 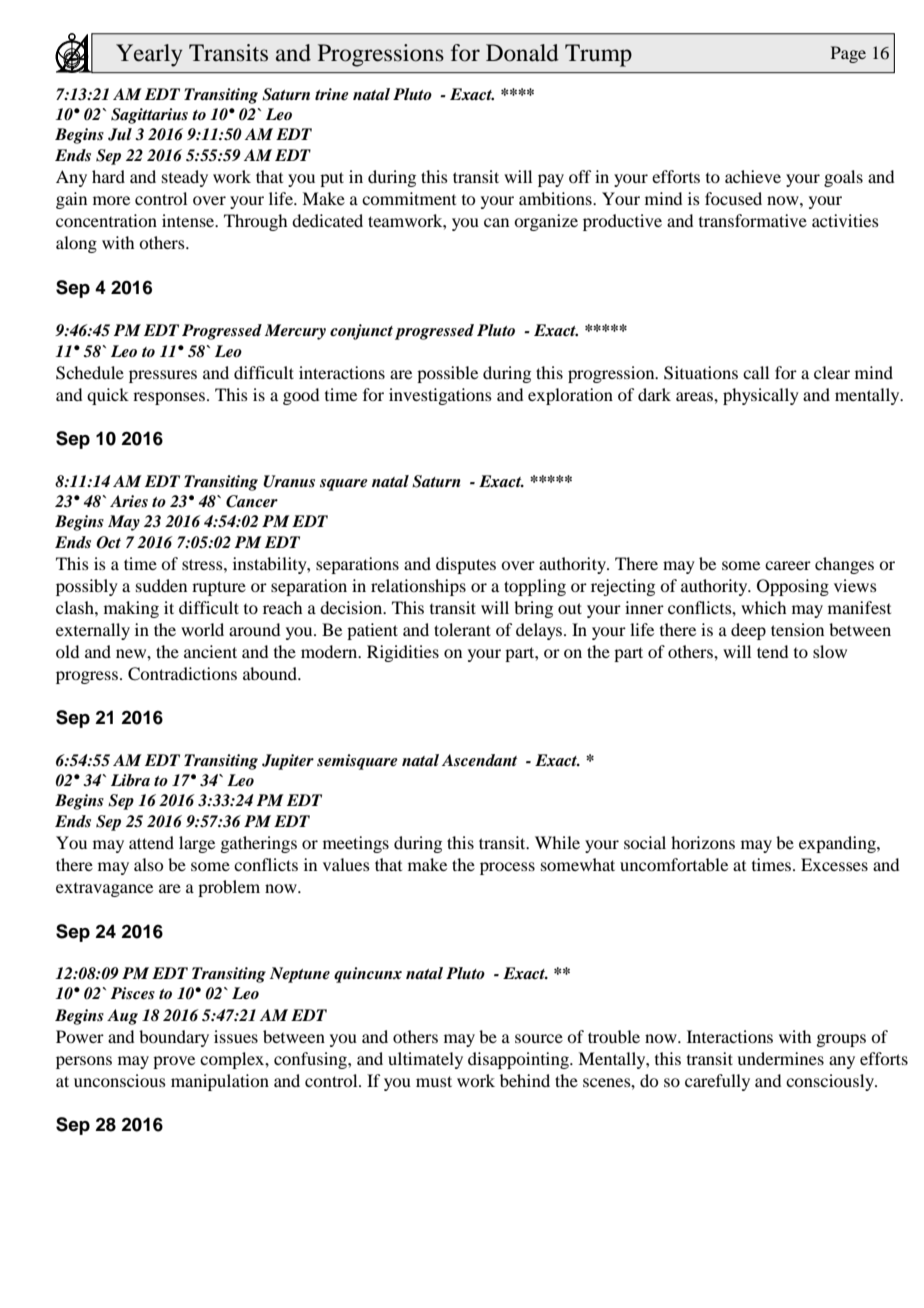 I want to click on career, so click(x=788, y=565).
